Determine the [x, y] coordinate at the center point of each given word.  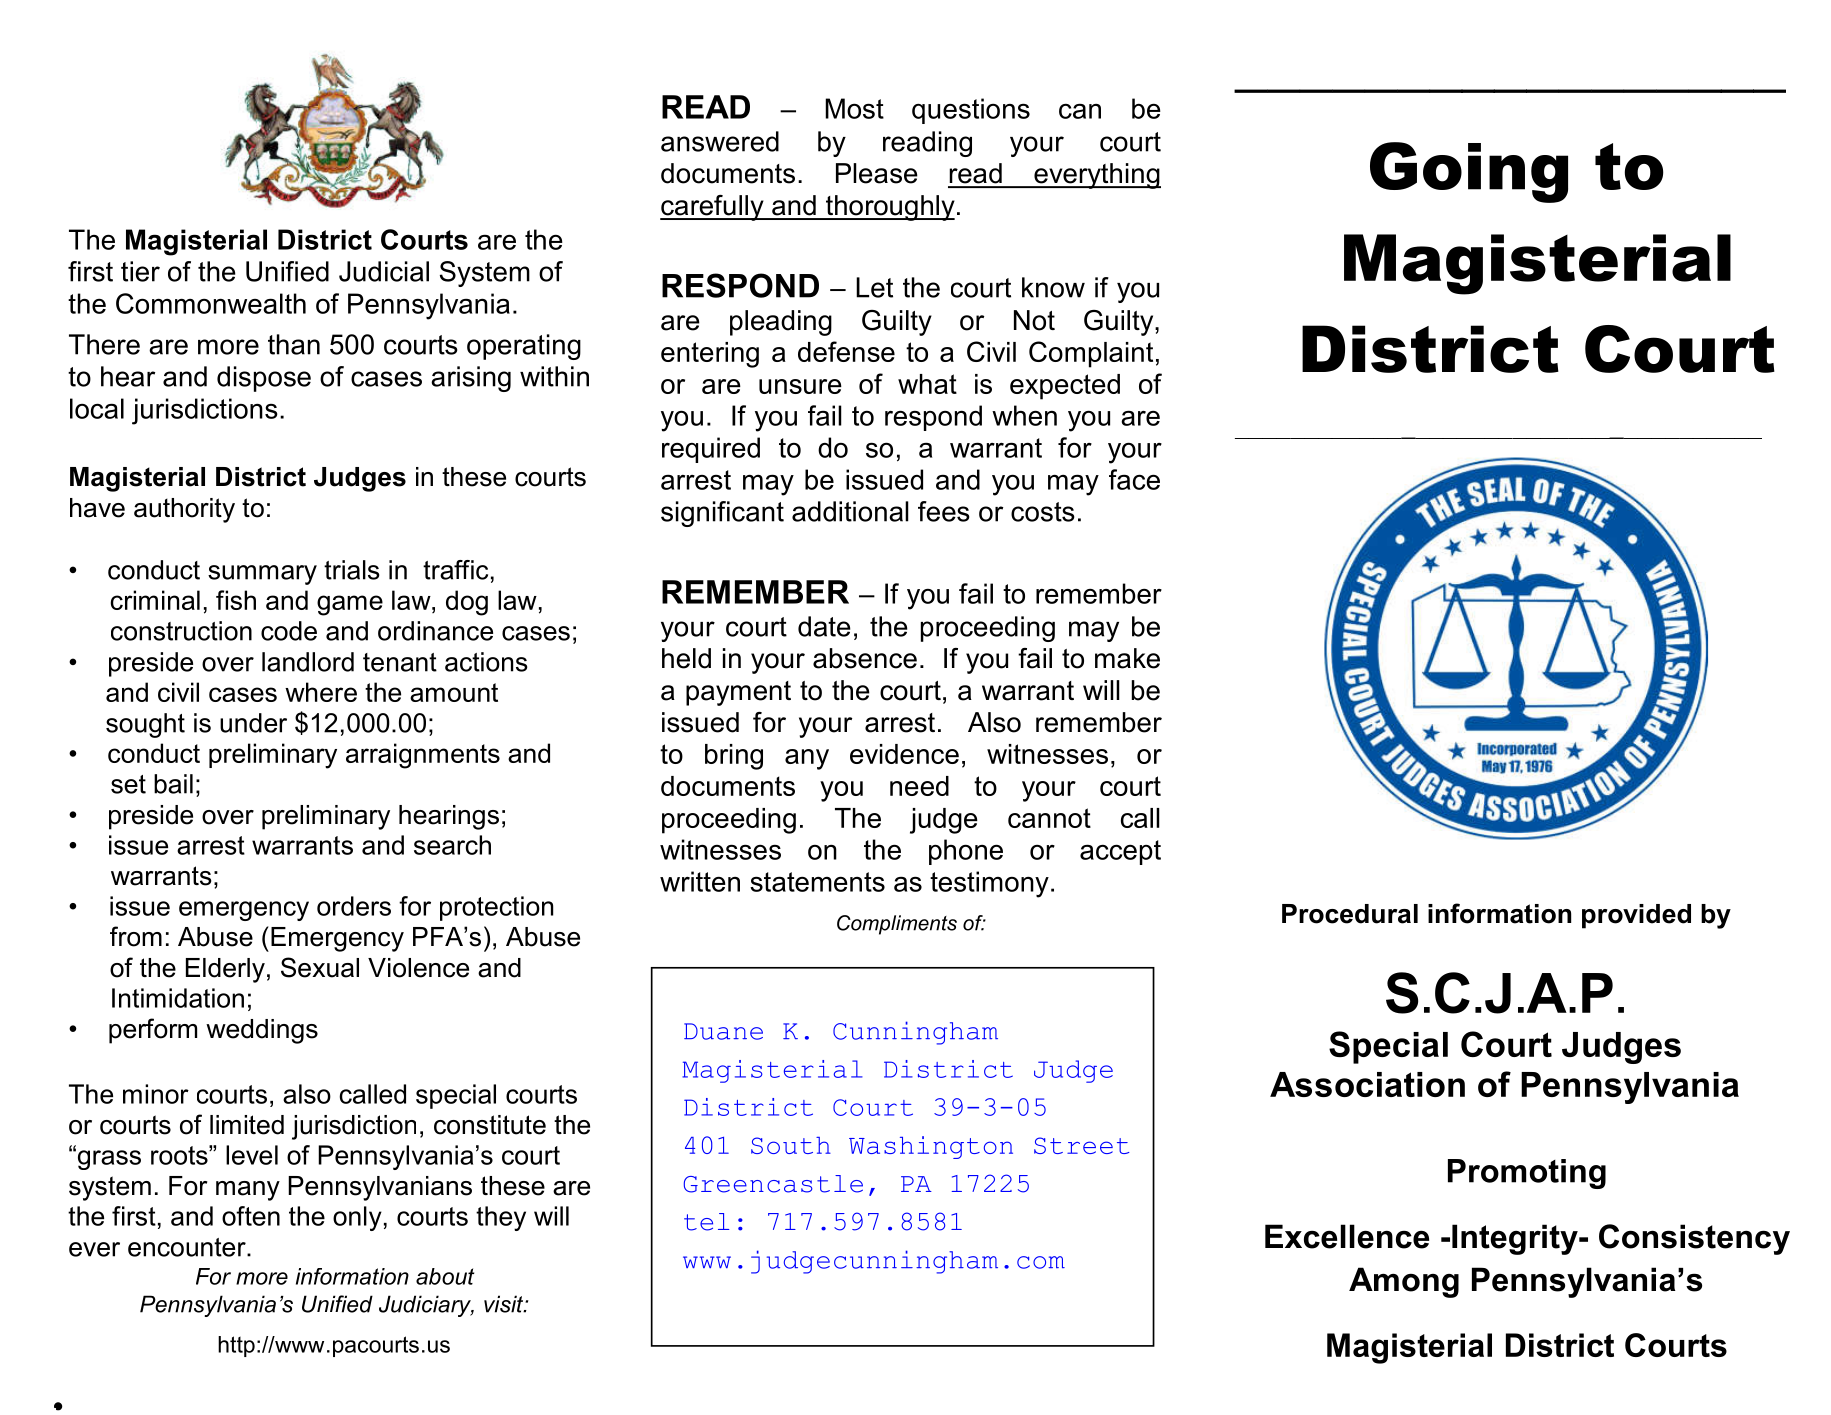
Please [877, 173]
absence [865, 658]
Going [1469, 172]
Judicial [384, 271]
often [251, 1216]
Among [1404, 1282]
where [321, 692]
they [501, 1218]
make [1127, 658]
